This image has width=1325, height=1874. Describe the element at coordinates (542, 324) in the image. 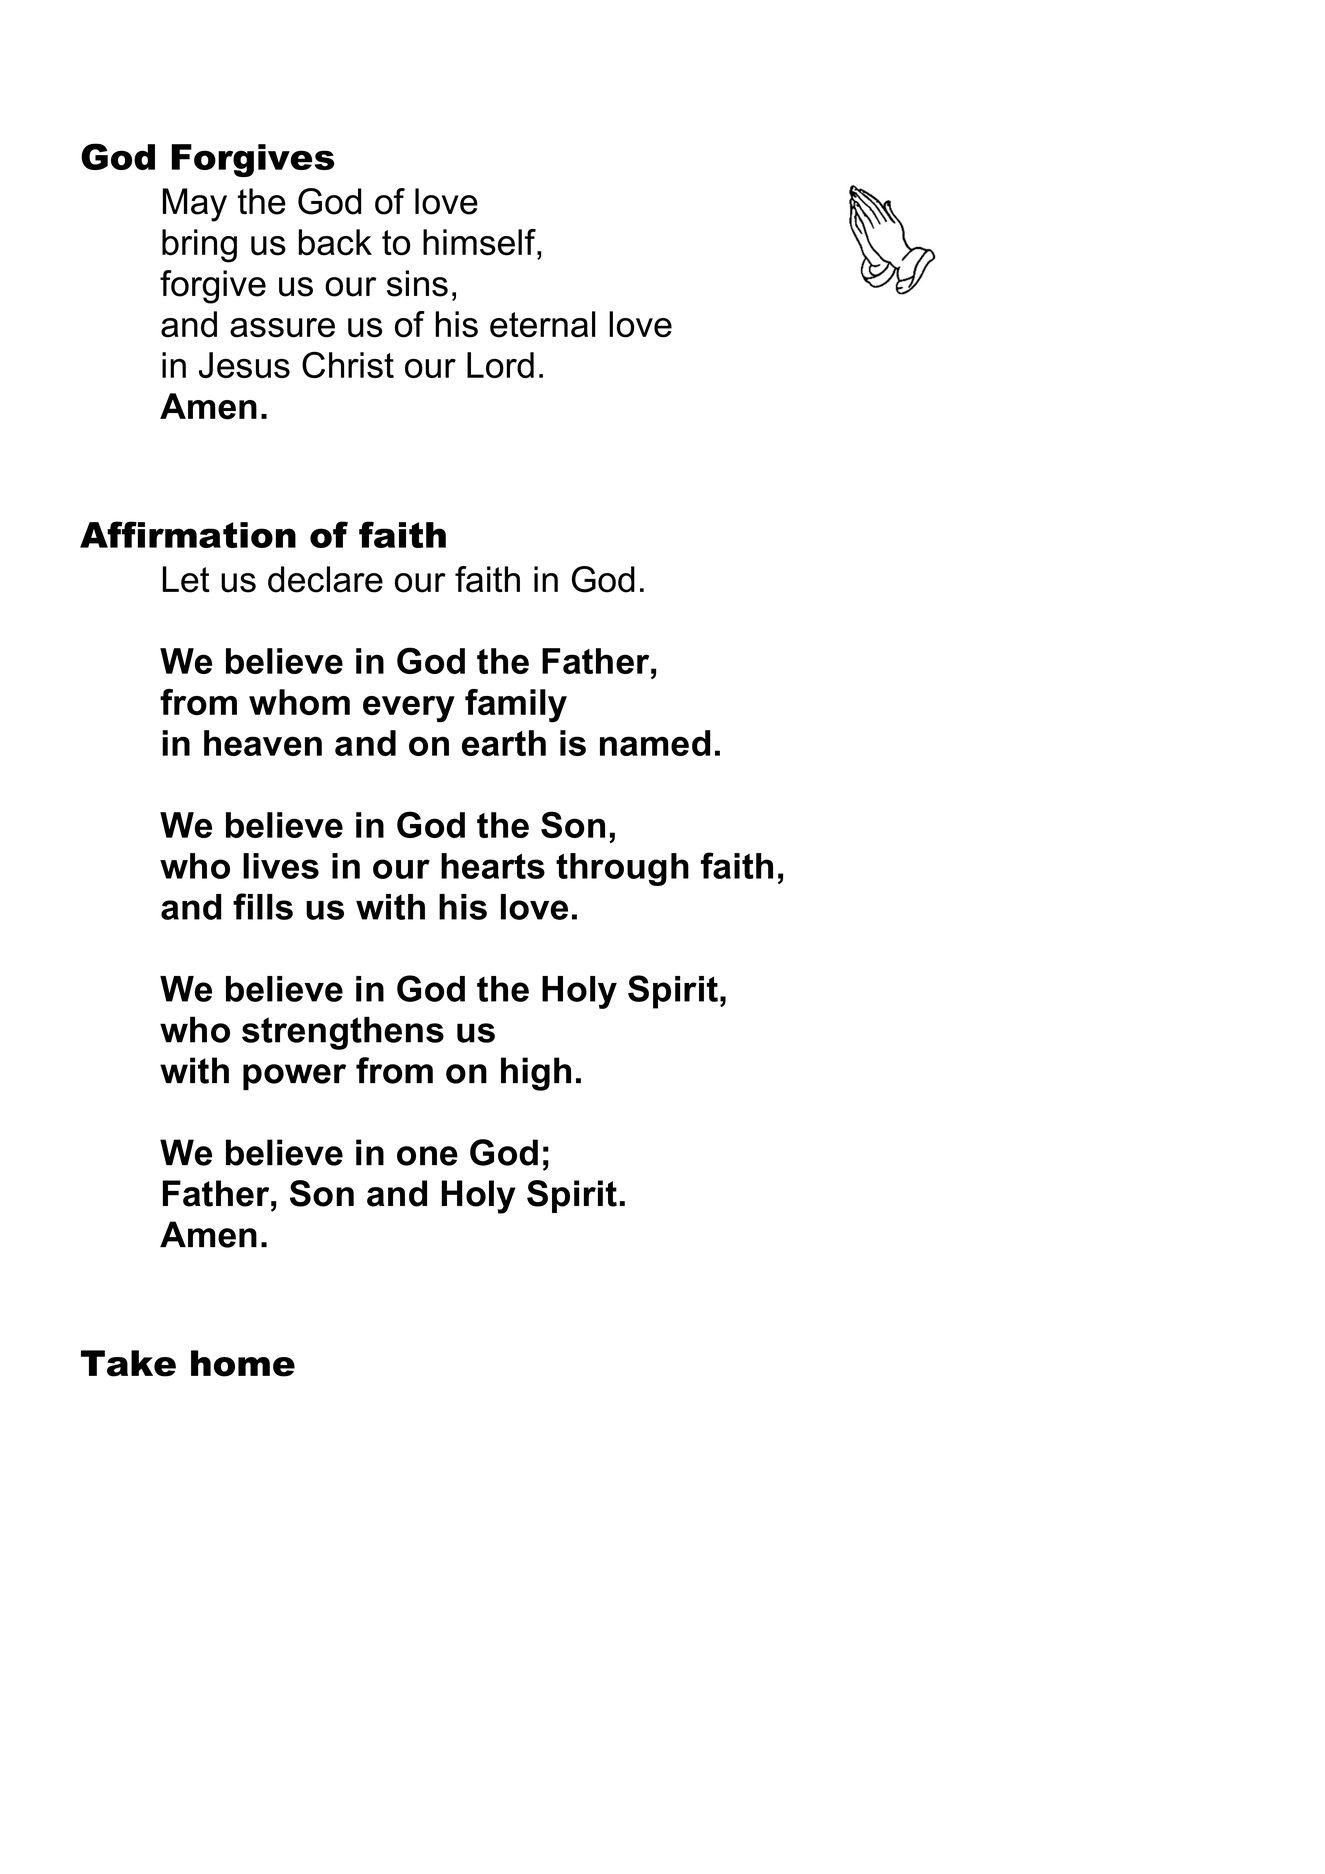

I see `eternal` at that location.
